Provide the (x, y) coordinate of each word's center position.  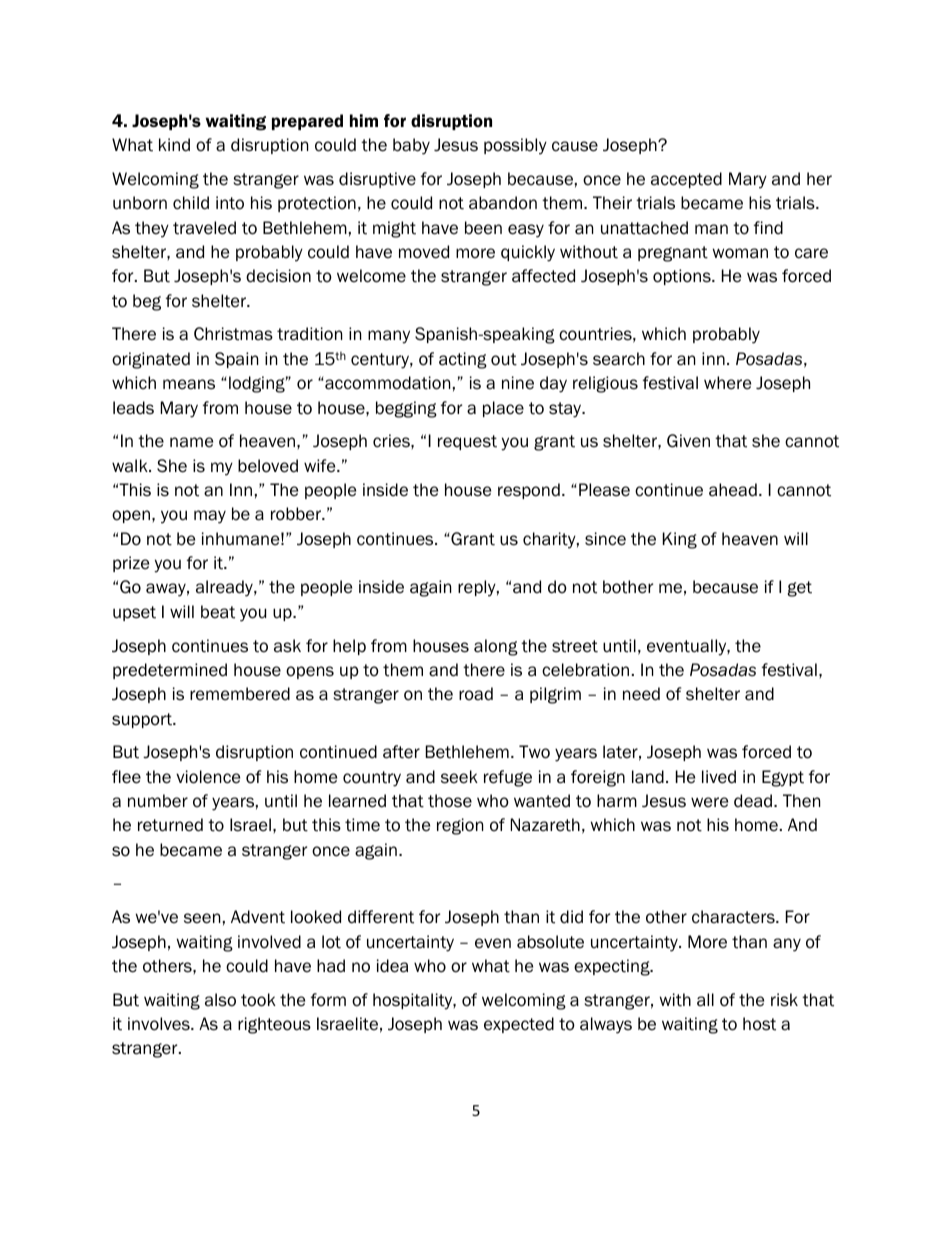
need (641, 694)
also (220, 1000)
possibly (515, 146)
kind (174, 145)
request (467, 442)
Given (688, 441)
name (191, 442)
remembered (240, 694)
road (476, 694)
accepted (686, 180)
